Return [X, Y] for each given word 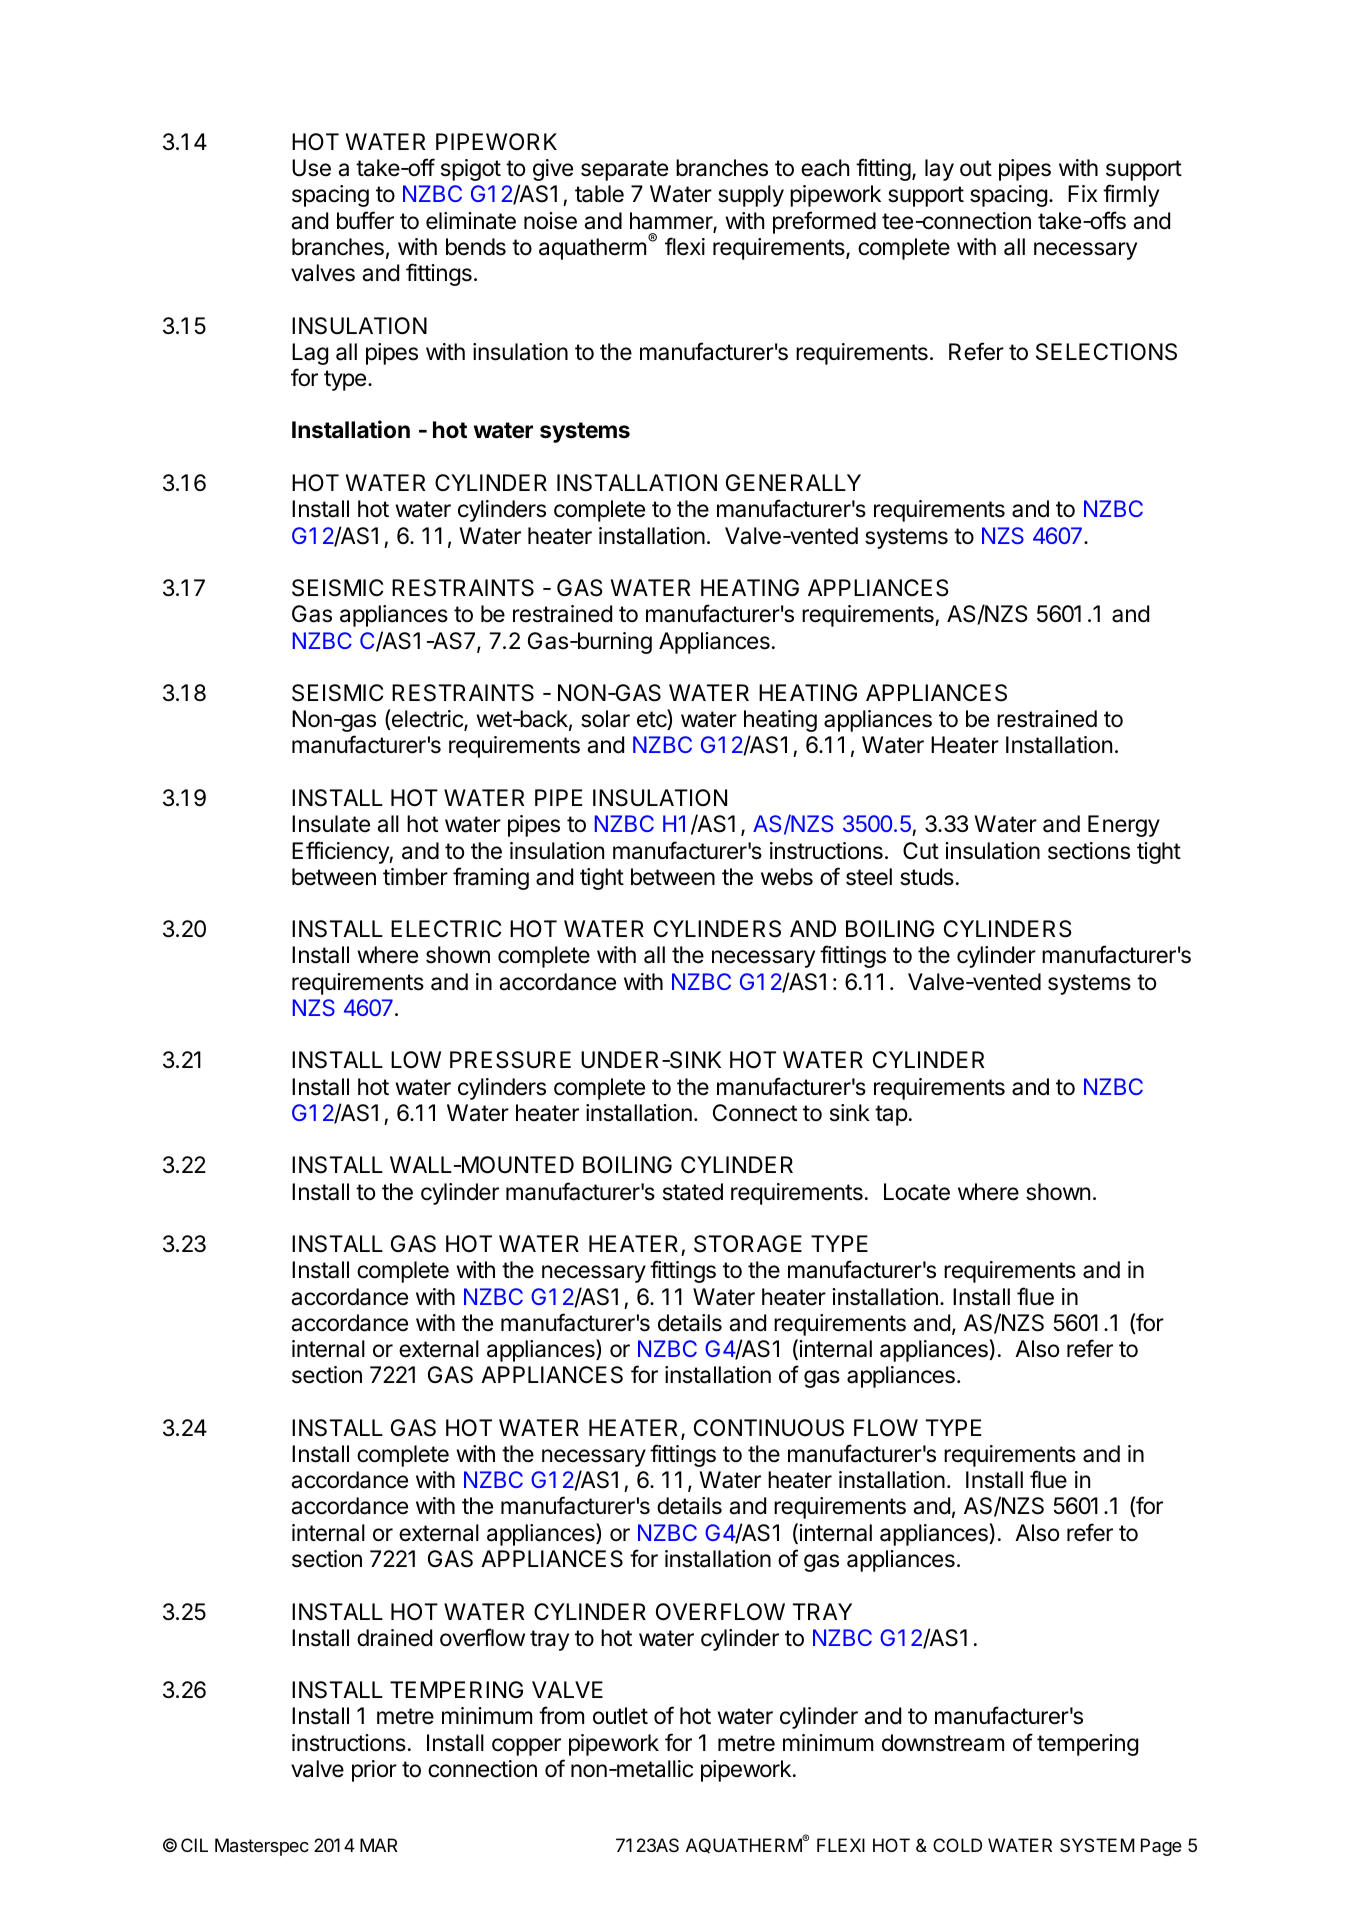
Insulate [331, 824]
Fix [1082, 193]
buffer [365, 220]
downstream [943, 1743]
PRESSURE [510, 1060]
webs [787, 877]
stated [693, 1192]
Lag [310, 354]
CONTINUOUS [769, 1428]
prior [374, 1771]
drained [394, 1638]
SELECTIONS [1106, 352]
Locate [917, 1192]
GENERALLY [793, 482]
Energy [1124, 826]
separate [624, 170]
